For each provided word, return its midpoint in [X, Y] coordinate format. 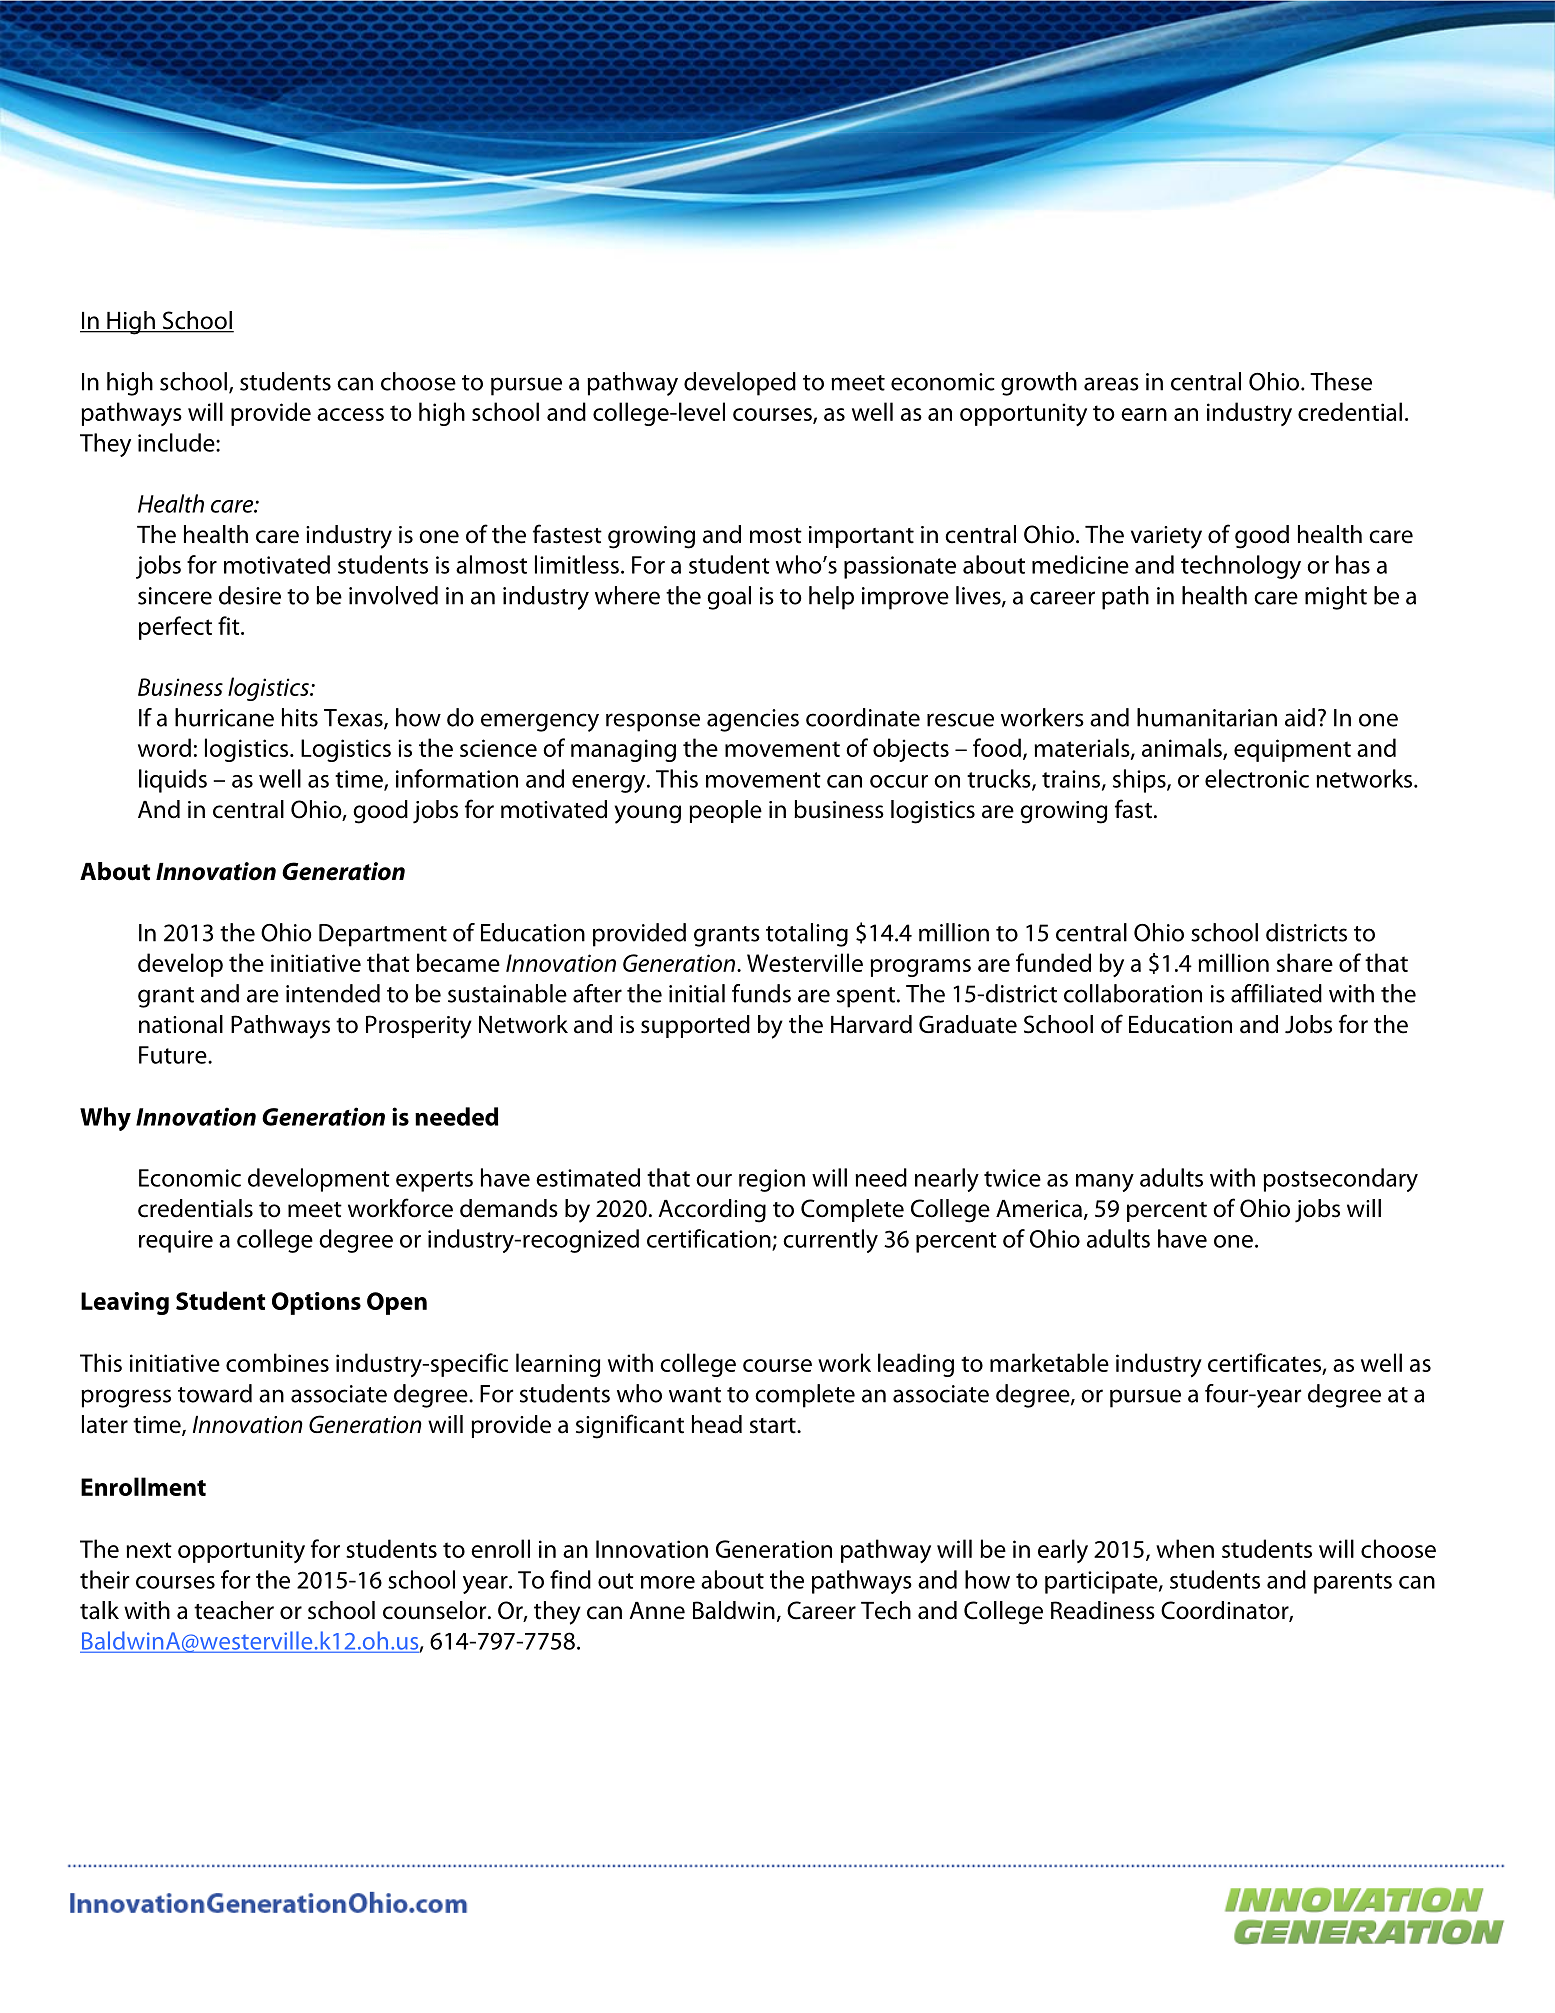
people [725, 811]
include [177, 442]
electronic [1257, 778]
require [176, 1241]
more [668, 1582]
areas [1111, 384]
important [861, 537]
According [712, 1211]
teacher [234, 1610]
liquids [173, 781]
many [1105, 1183]
